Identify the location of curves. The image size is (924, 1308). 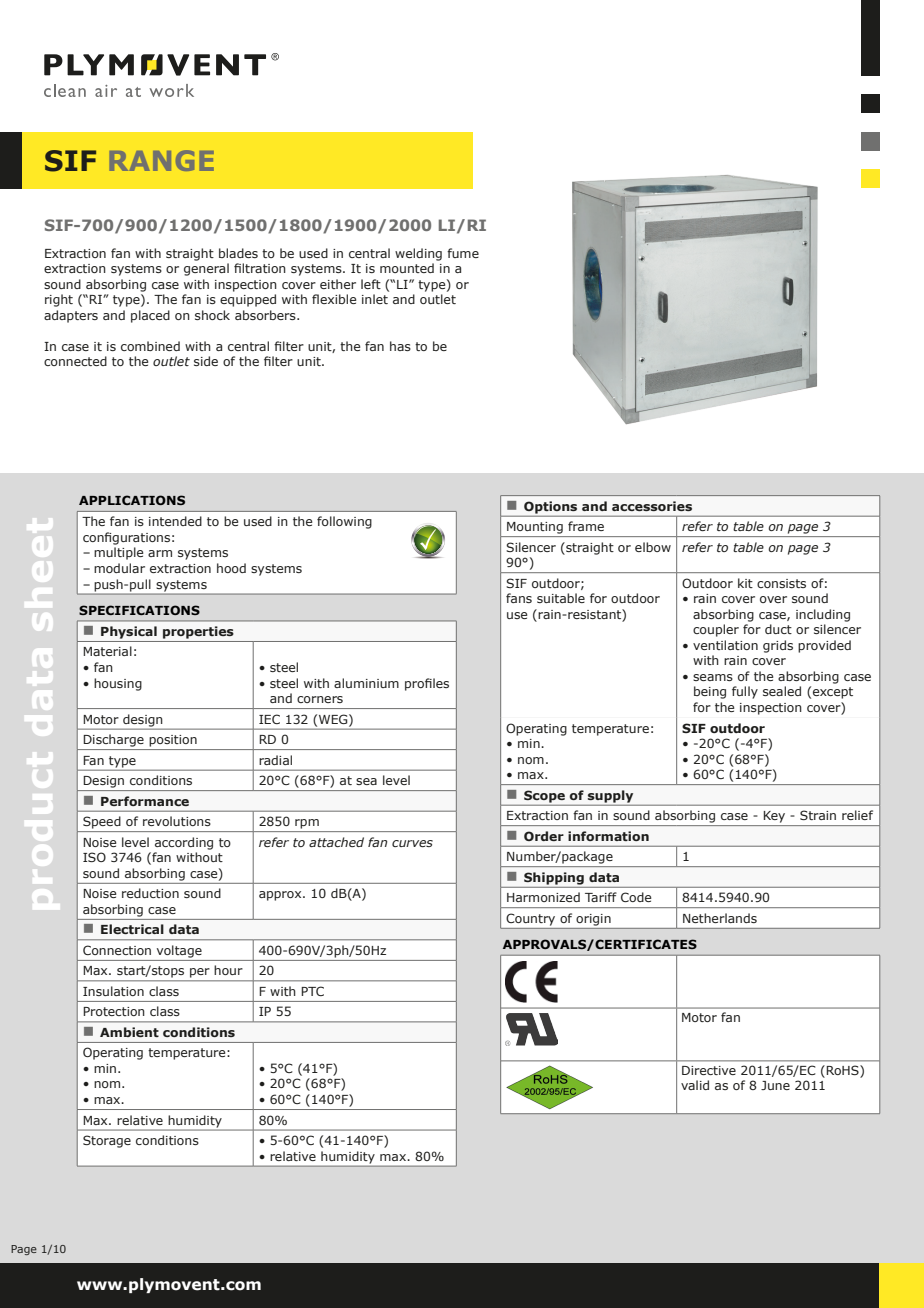
(412, 843).
